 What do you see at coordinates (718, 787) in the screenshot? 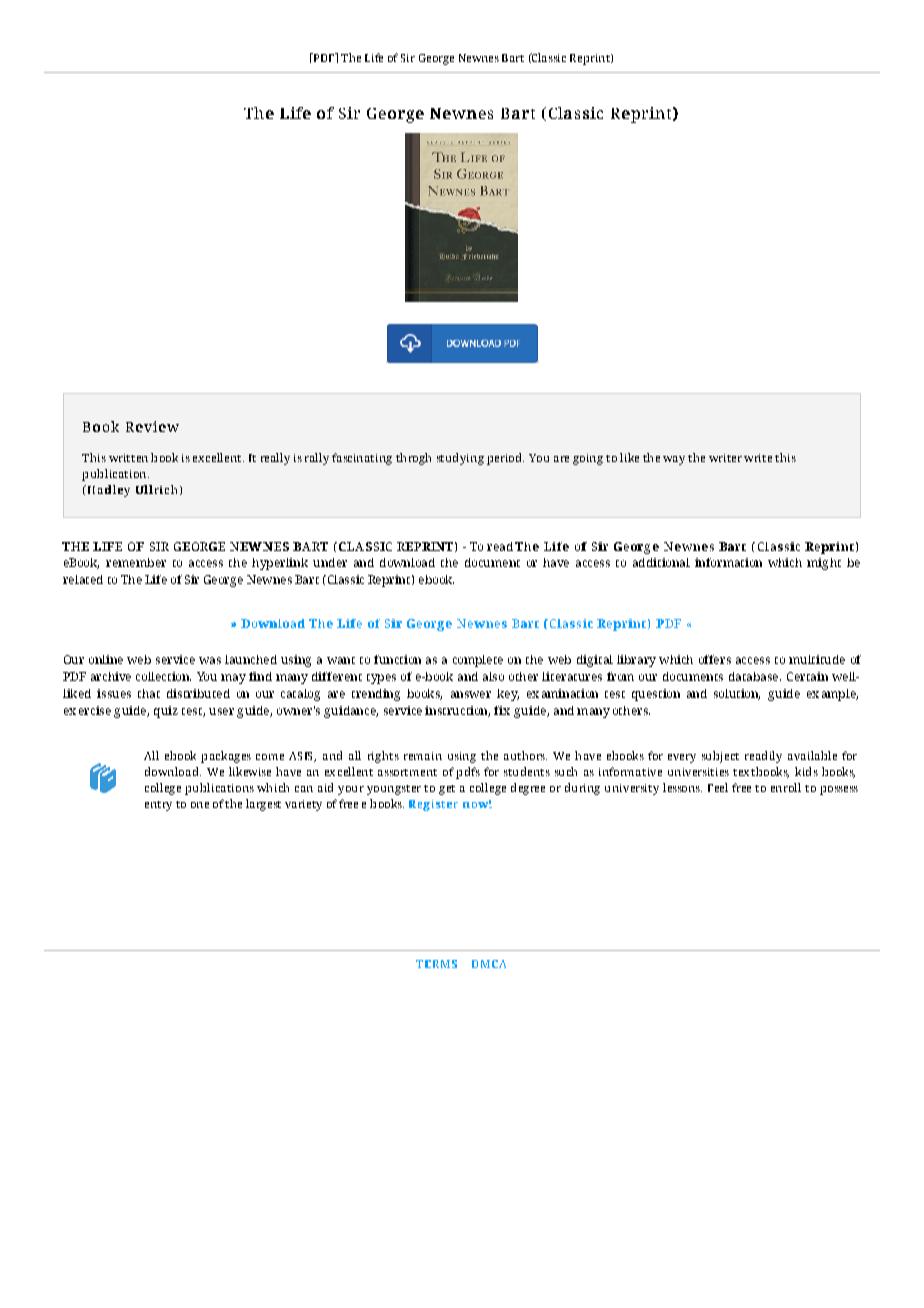
I see `Feel` at bounding box center [718, 787].
